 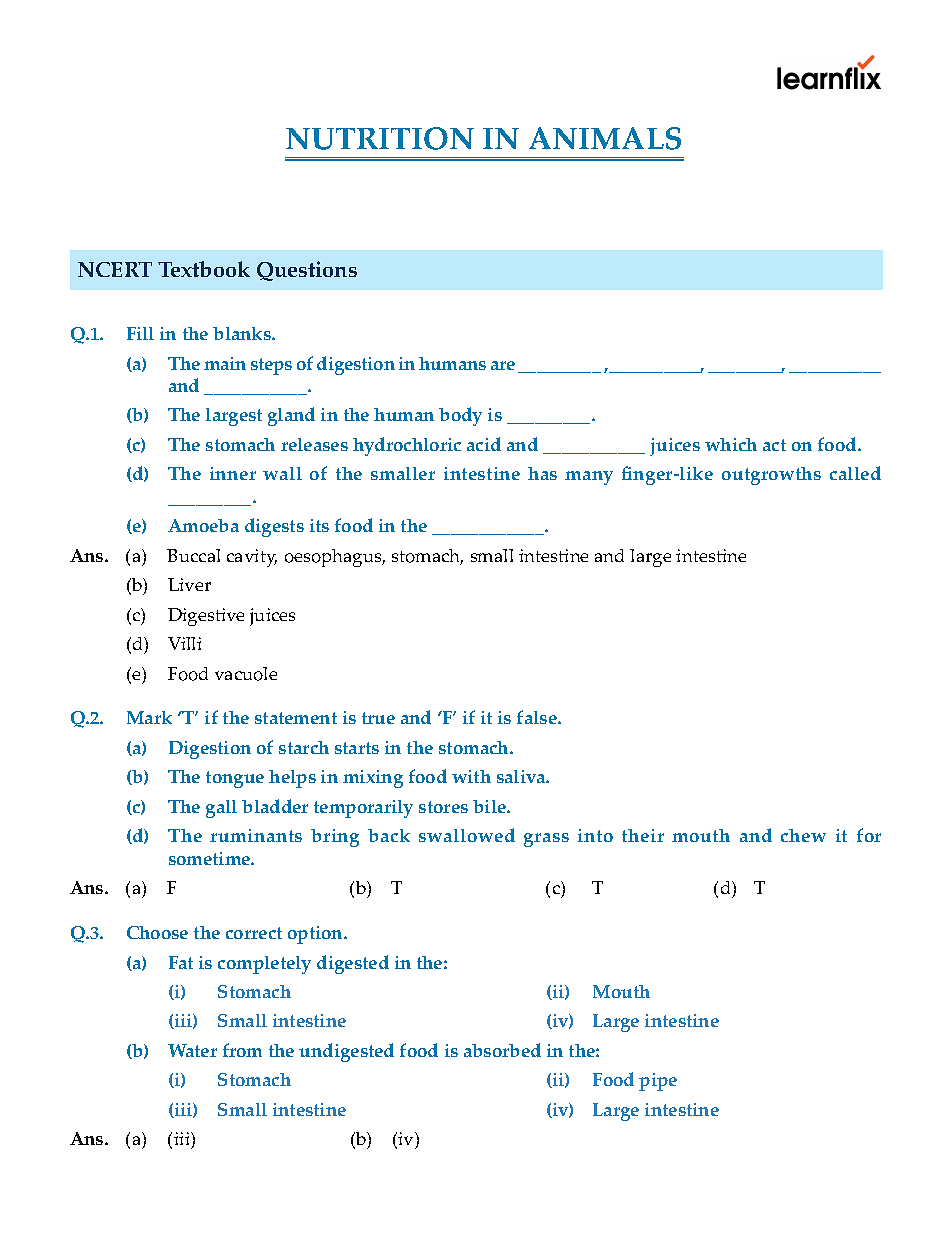 I want to click on with, so click(x=471, y=776).
